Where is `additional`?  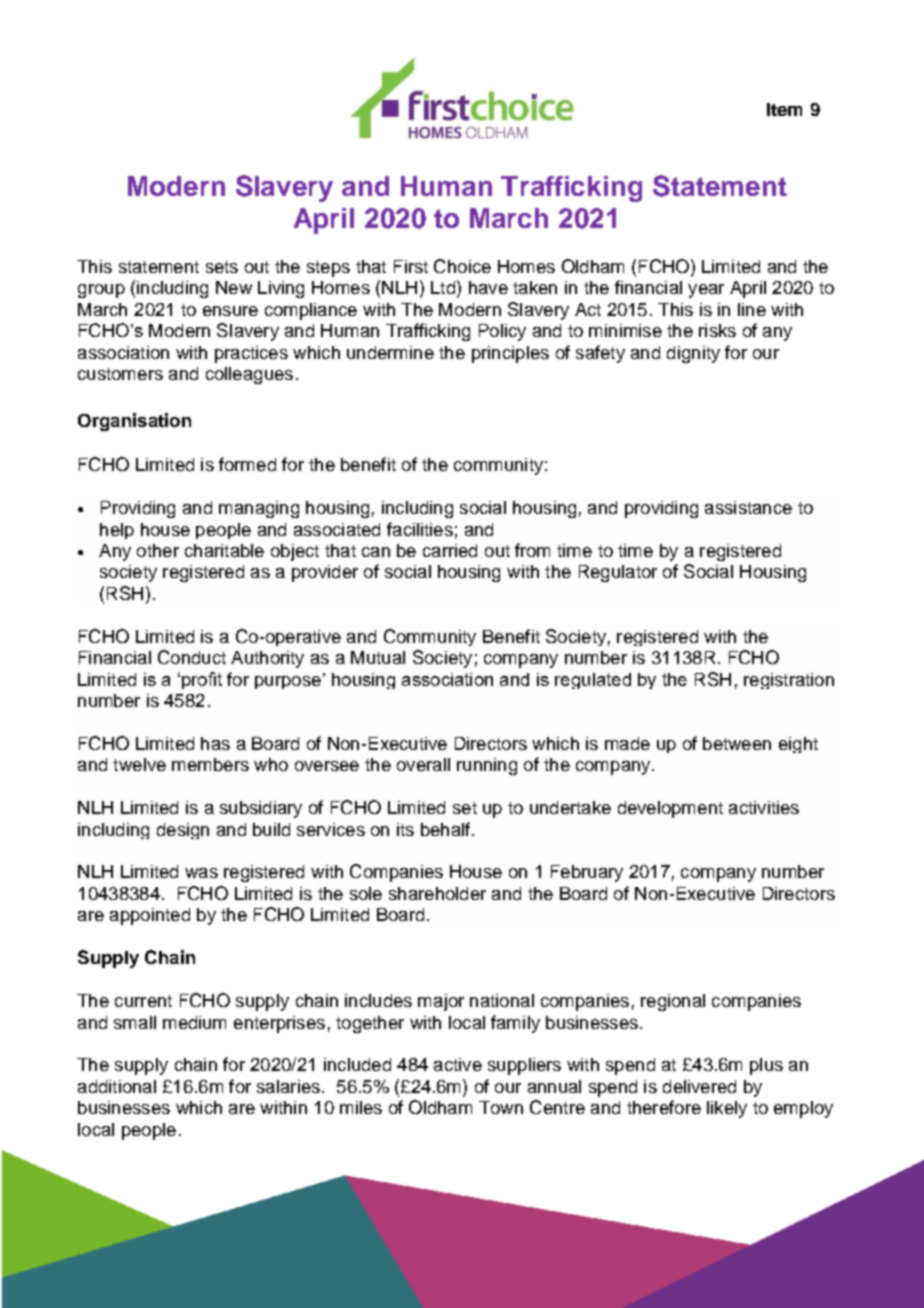 additional is located at coordinates (117, 1086).
